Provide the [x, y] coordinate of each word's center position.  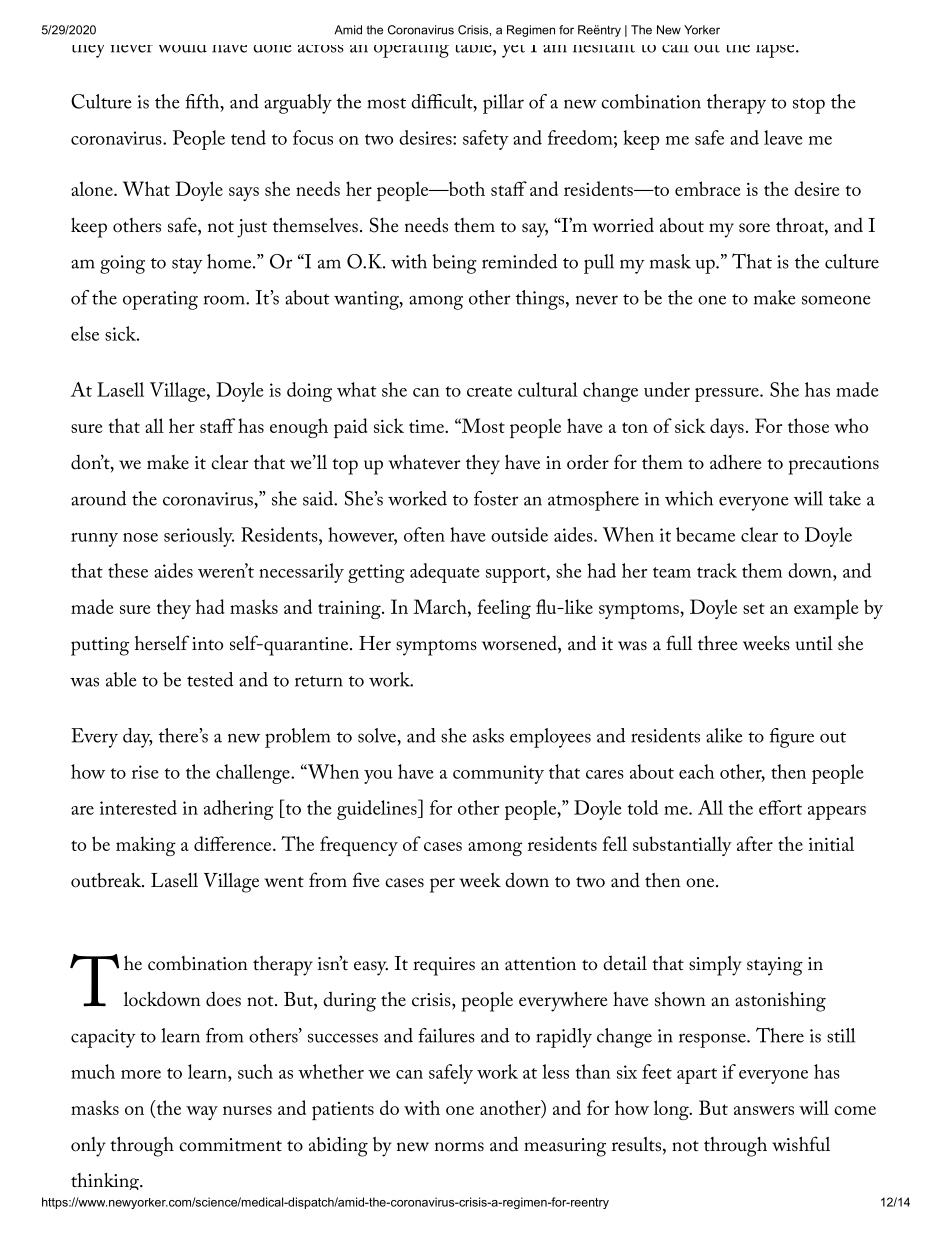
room [225, 300]
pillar [503, 104]
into [207, 644]
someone [836, 300]
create [489, 391]
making [146, 846]
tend [248, 137]
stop [809, 106]
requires [444, 966]
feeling [504, 609]
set [754, 608]
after [755, 843]
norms [459, 1147]
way [202, 1113]
